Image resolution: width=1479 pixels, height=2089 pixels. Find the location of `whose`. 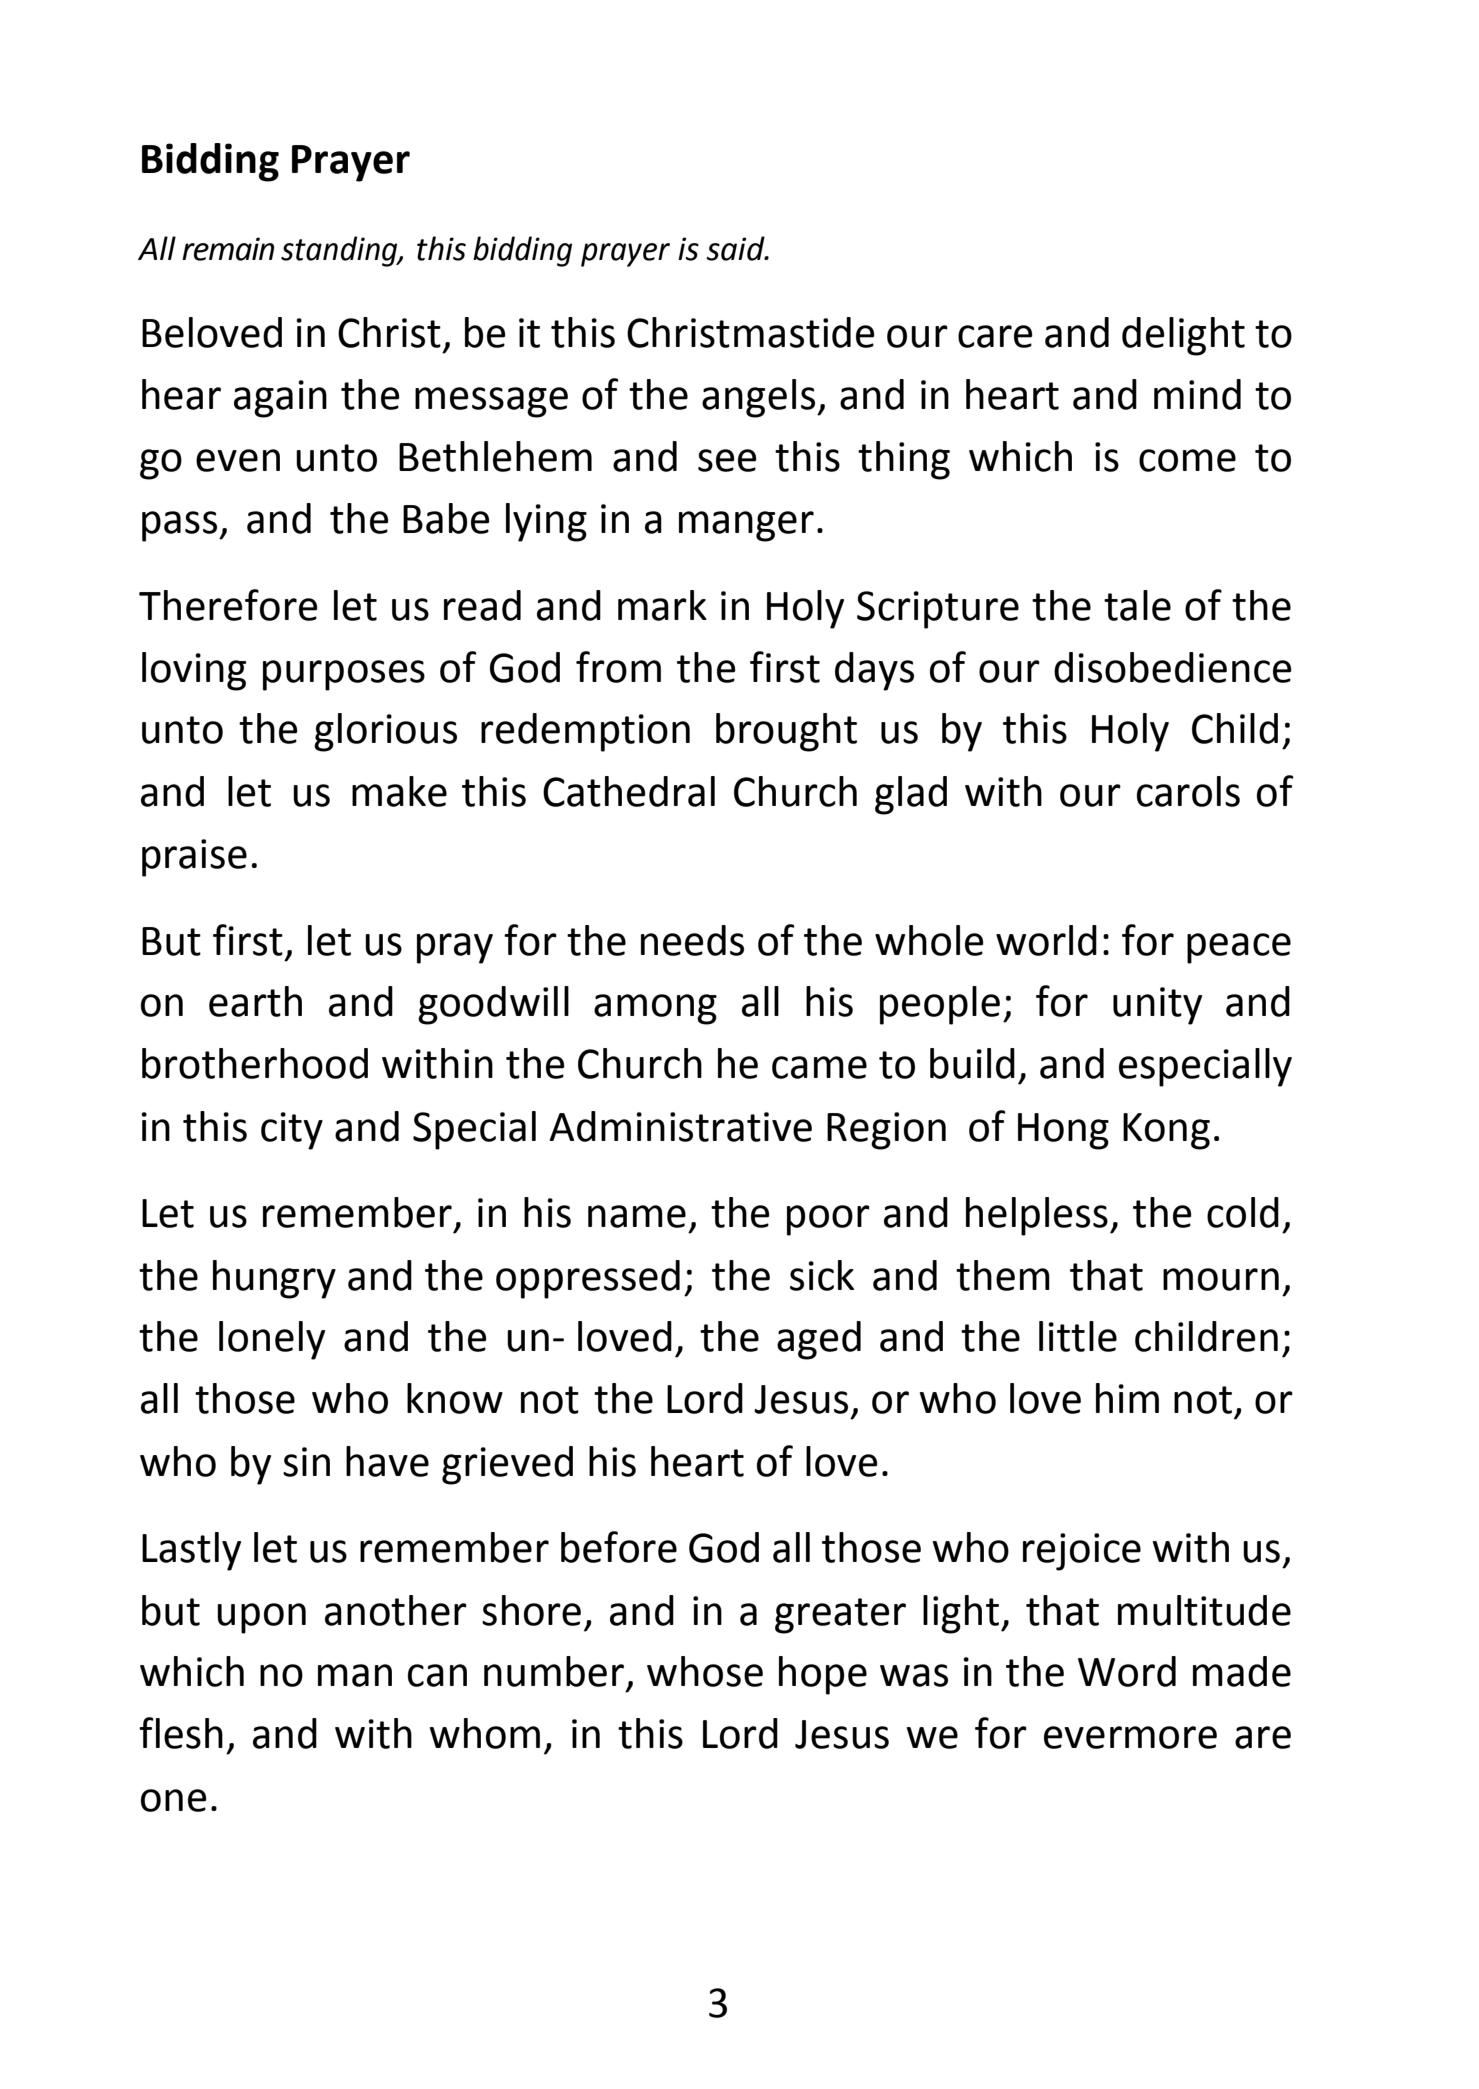

whose is located at coordinates (705, 1671).
